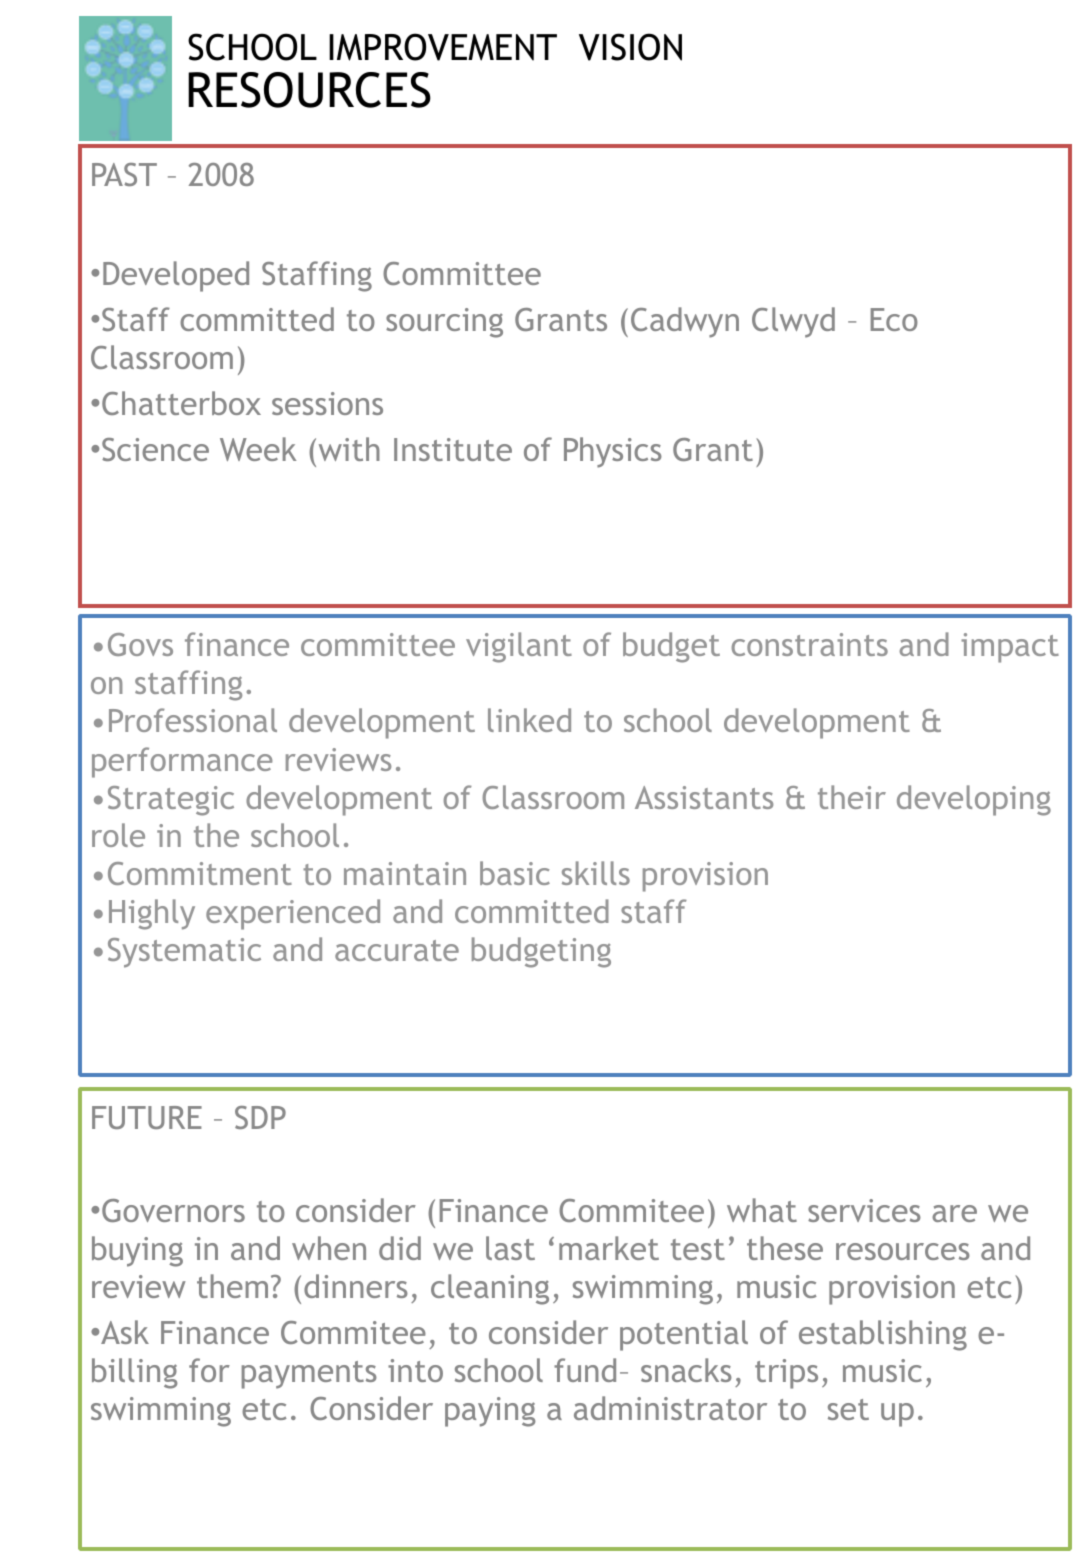  I want to click on IMPROVEMENT, so click(443, 47).
